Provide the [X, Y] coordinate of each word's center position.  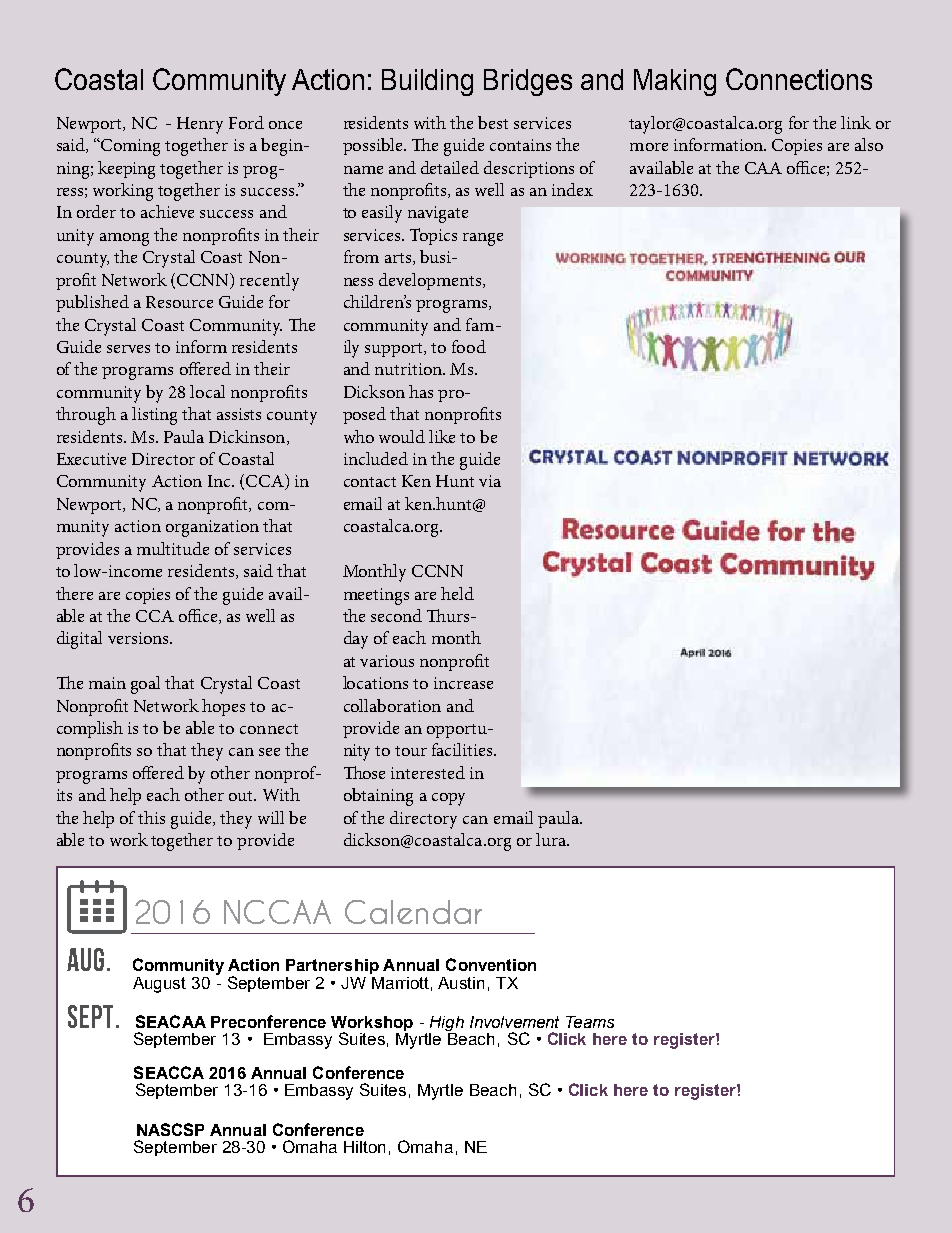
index [572, 189]
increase [463, 683]
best [493, 122]
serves [128, 349]
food [469, 346]
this [151, 817]
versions [139, 638]
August [159, 985]
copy [448, 799]
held [457, 593]
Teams [590, 1022]
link [856, 122]
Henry [200, 125]
